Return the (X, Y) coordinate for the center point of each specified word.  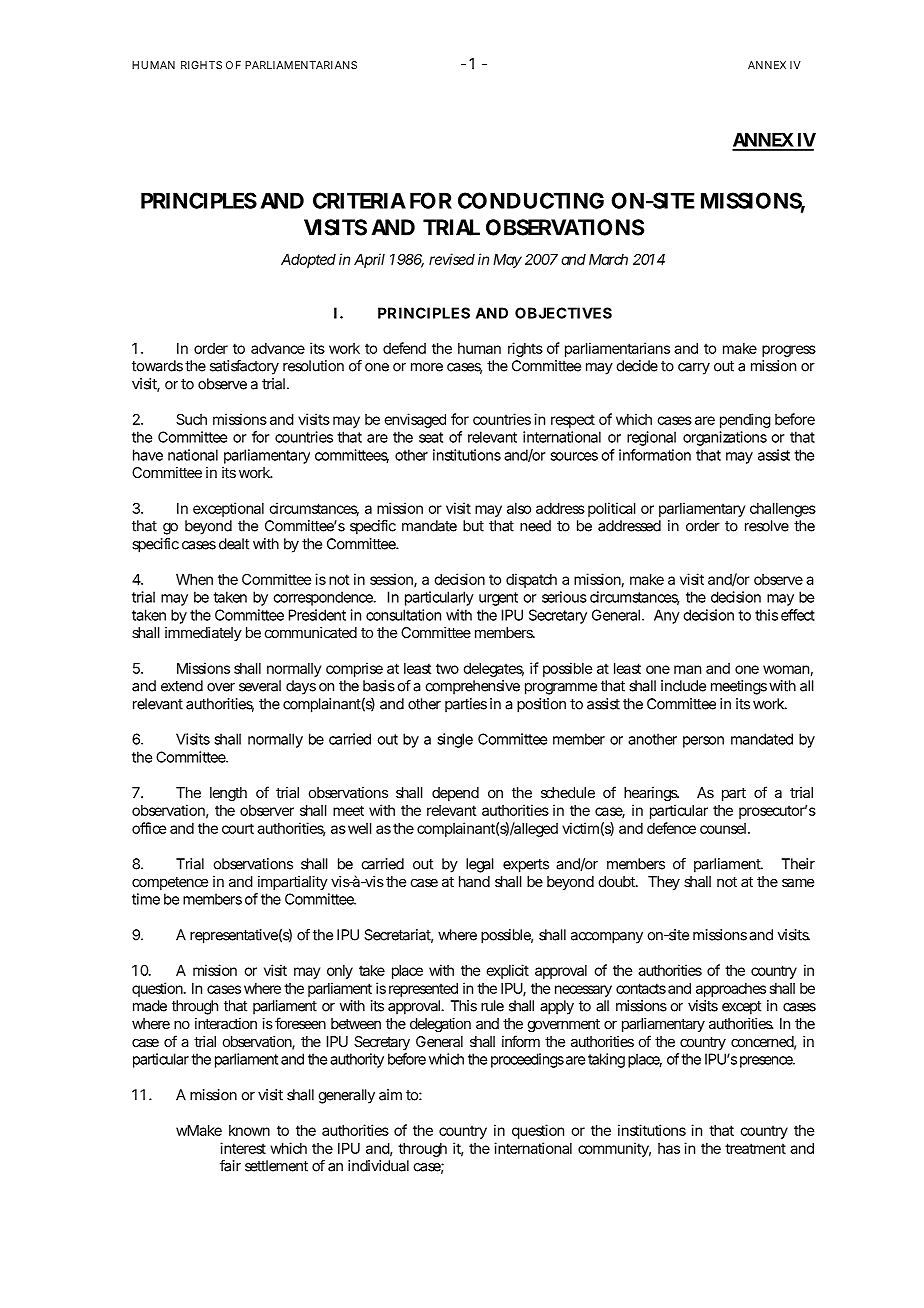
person (703, 742)
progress (789, 351)
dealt (234, 544)
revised (452, 259)
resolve (767, 526)
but (473, 526)
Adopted (308, 261)
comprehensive (472, 687)
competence (170, 883)
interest (243, 1148)
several (260, 686)
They (664, 883)
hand (474, 881)
